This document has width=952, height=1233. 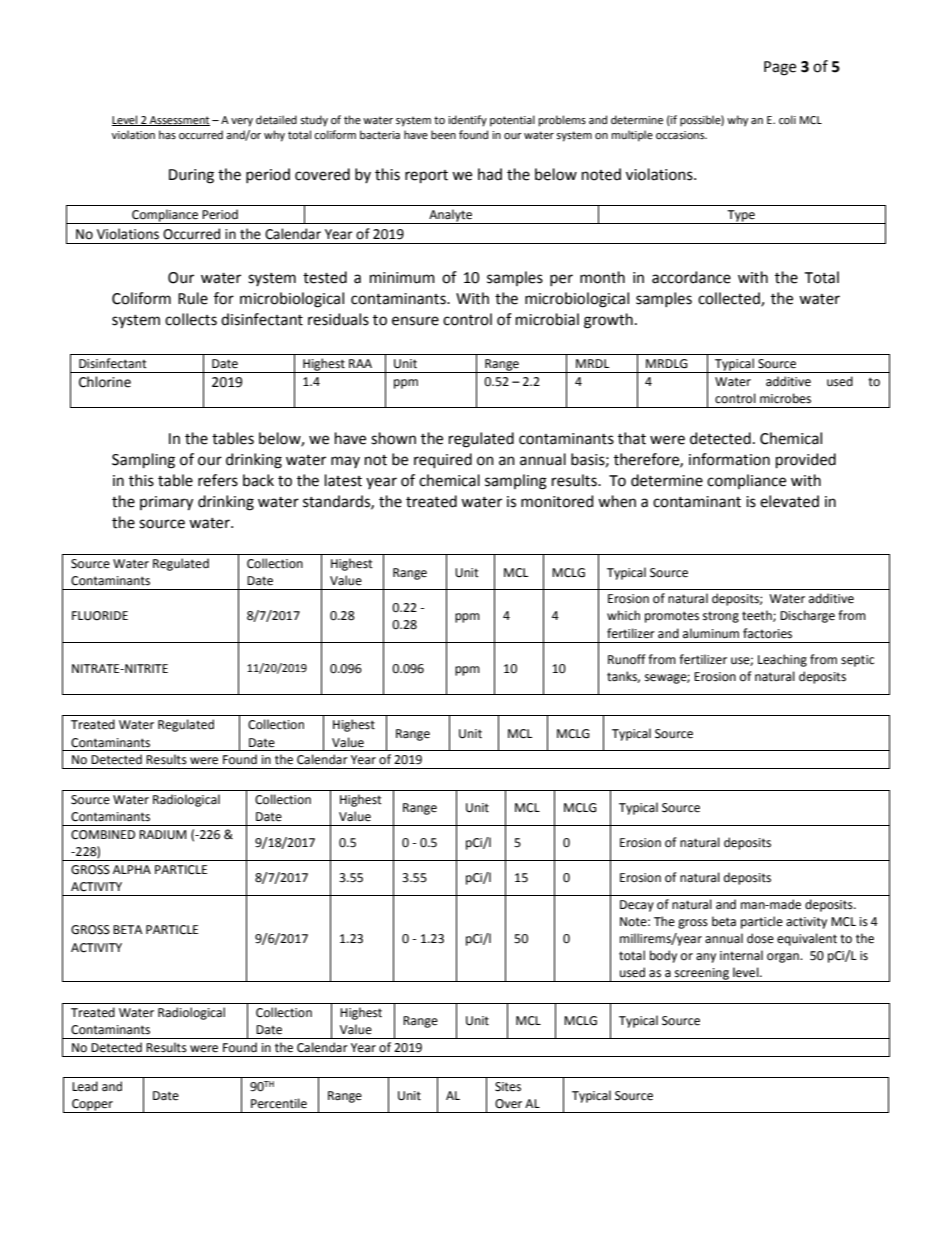 What do you see at coordinates (627, 659) in the document?
I see `Runoff` at bounding box center [627, 659].
